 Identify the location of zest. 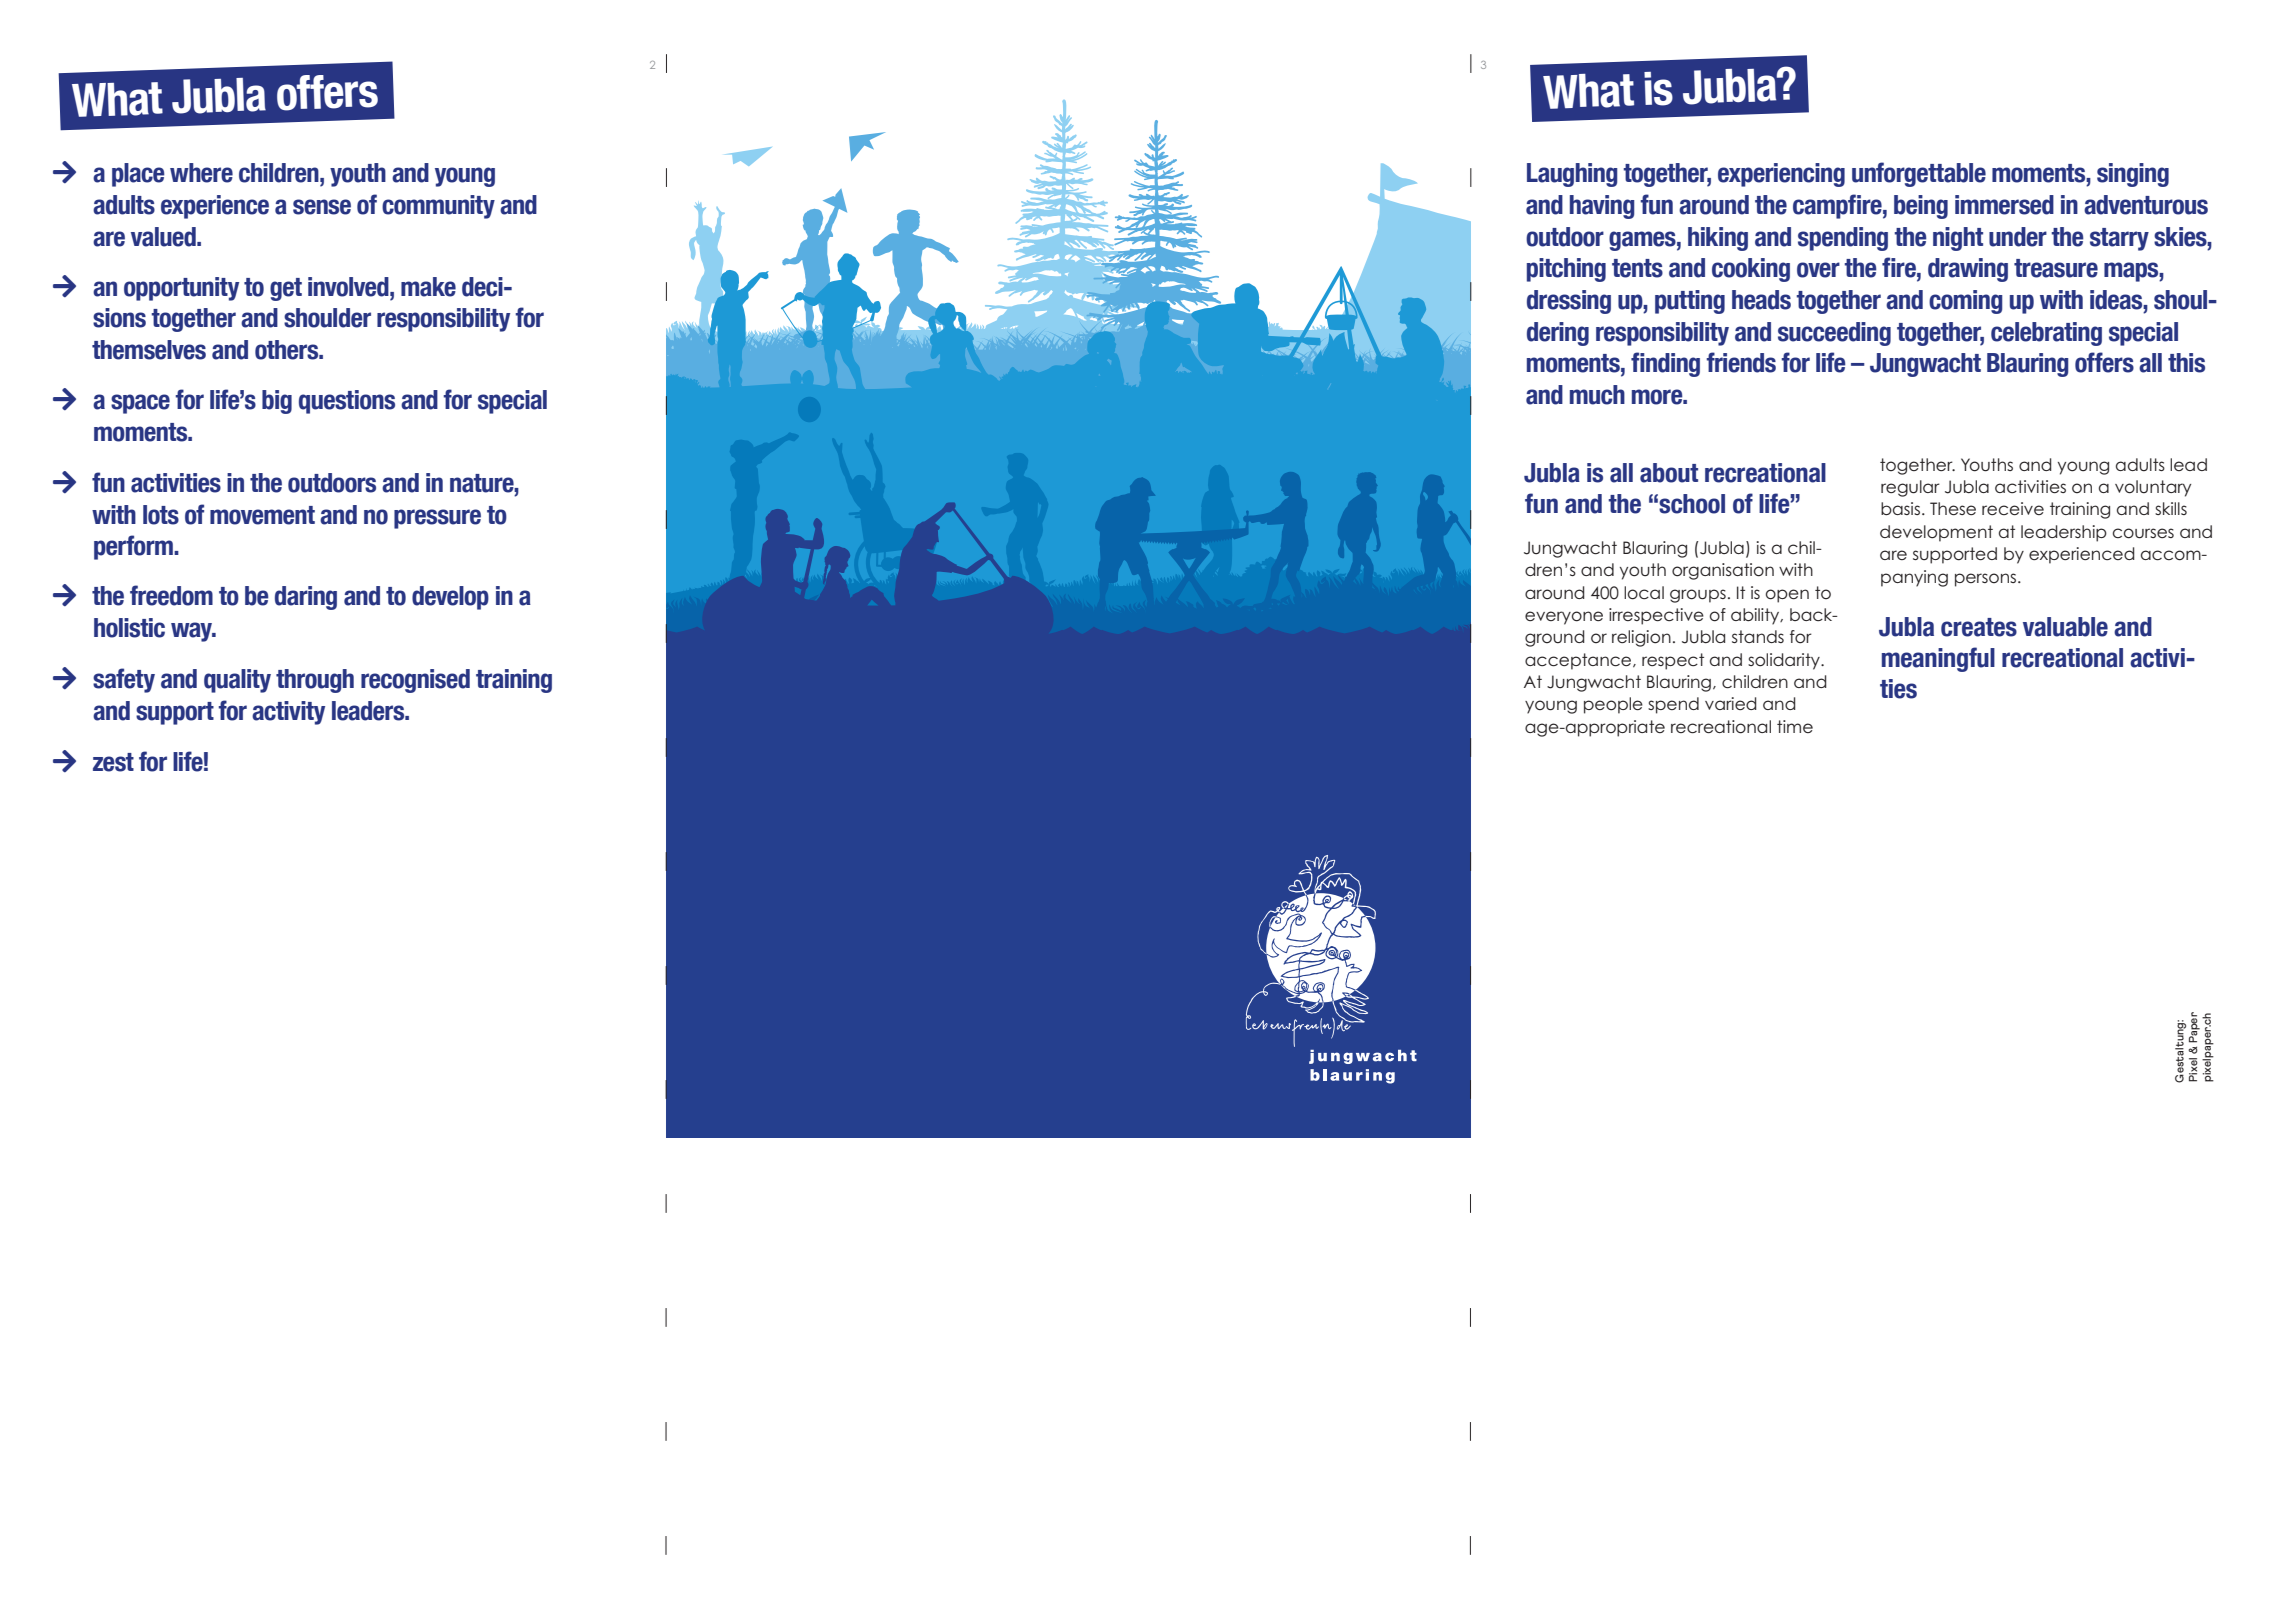
(113, 762).
